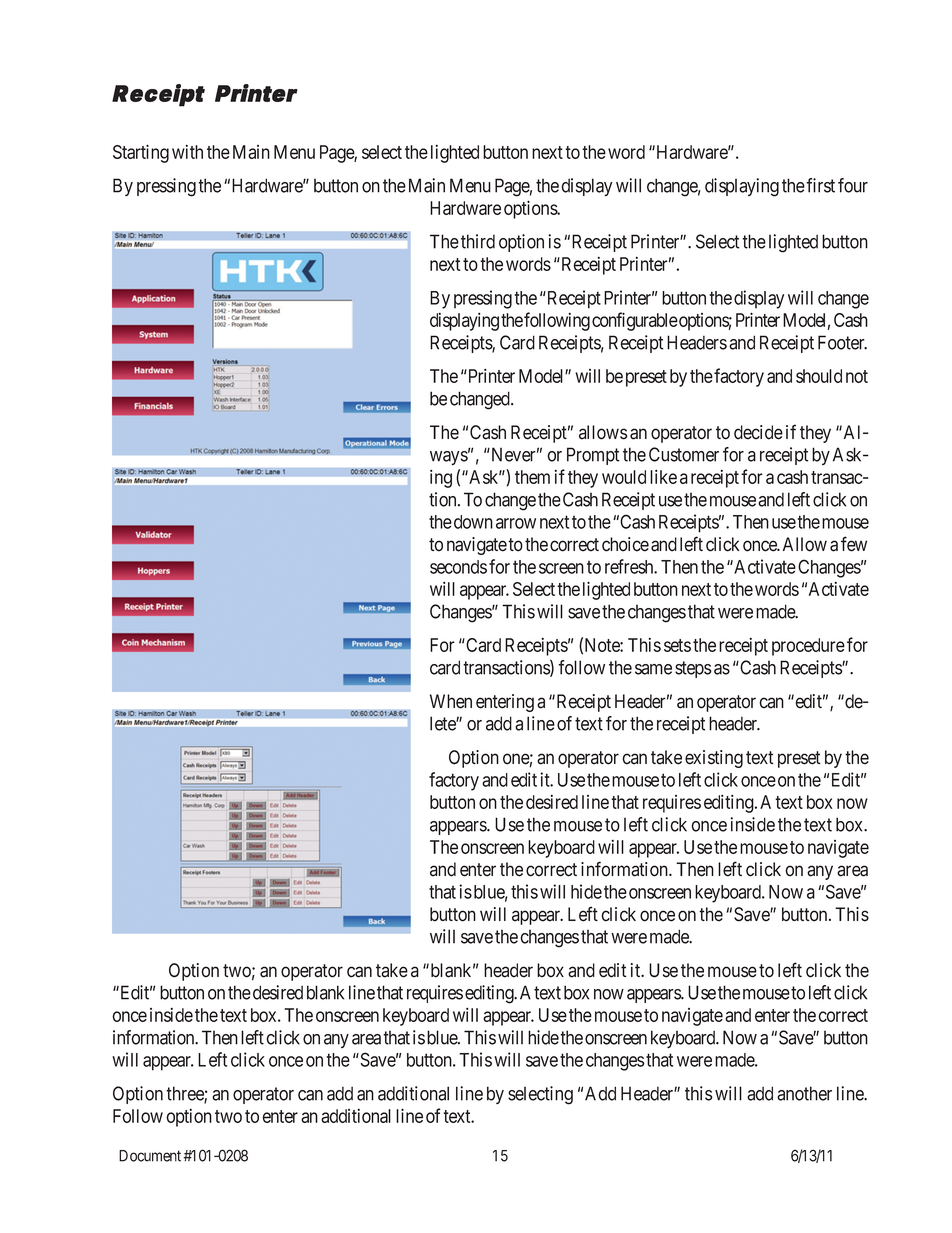  I want to click on Document, so click(150, 1156).
